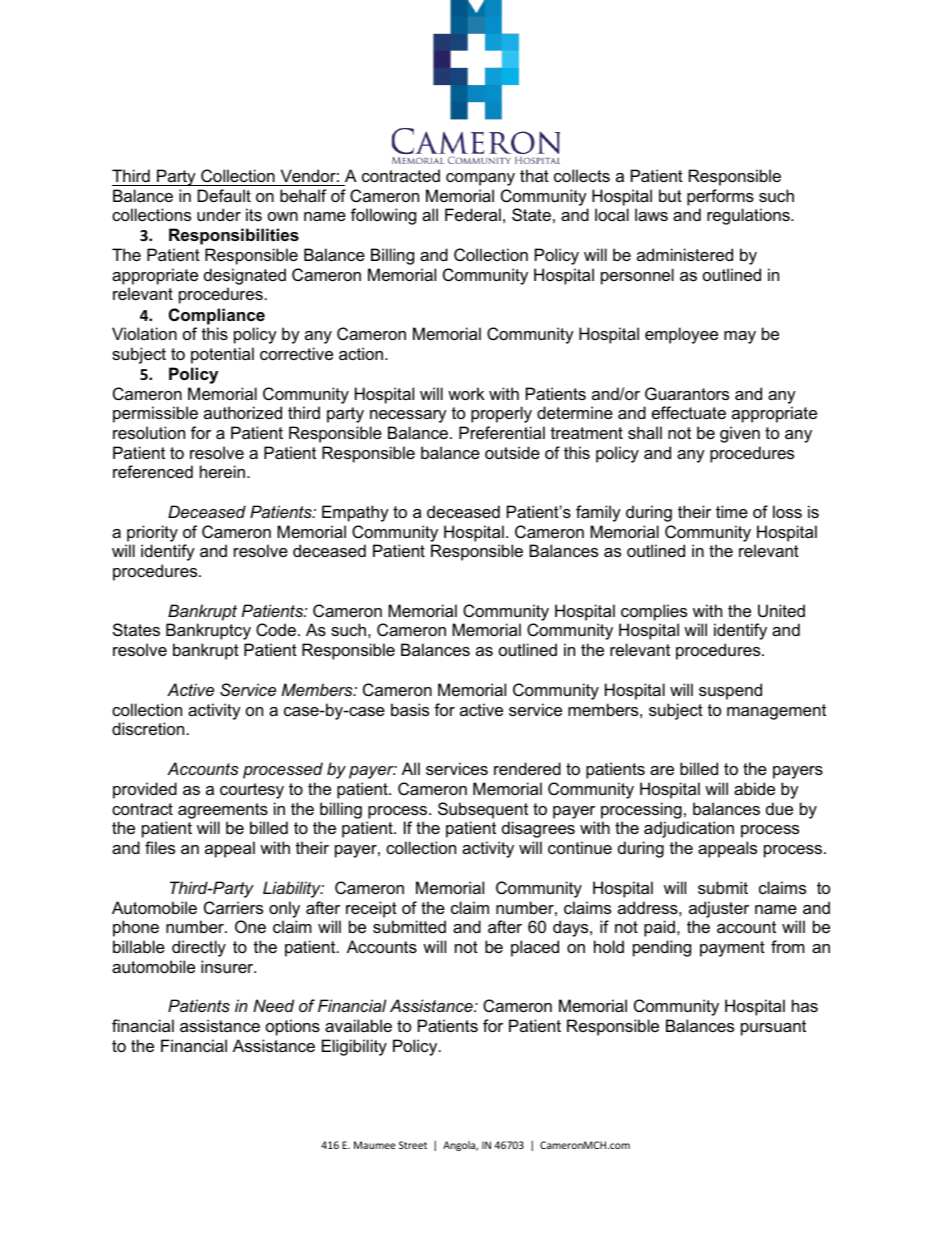  Describe the element at coordinates (773, 1028) in the document. I see `pursuant` at that location.
